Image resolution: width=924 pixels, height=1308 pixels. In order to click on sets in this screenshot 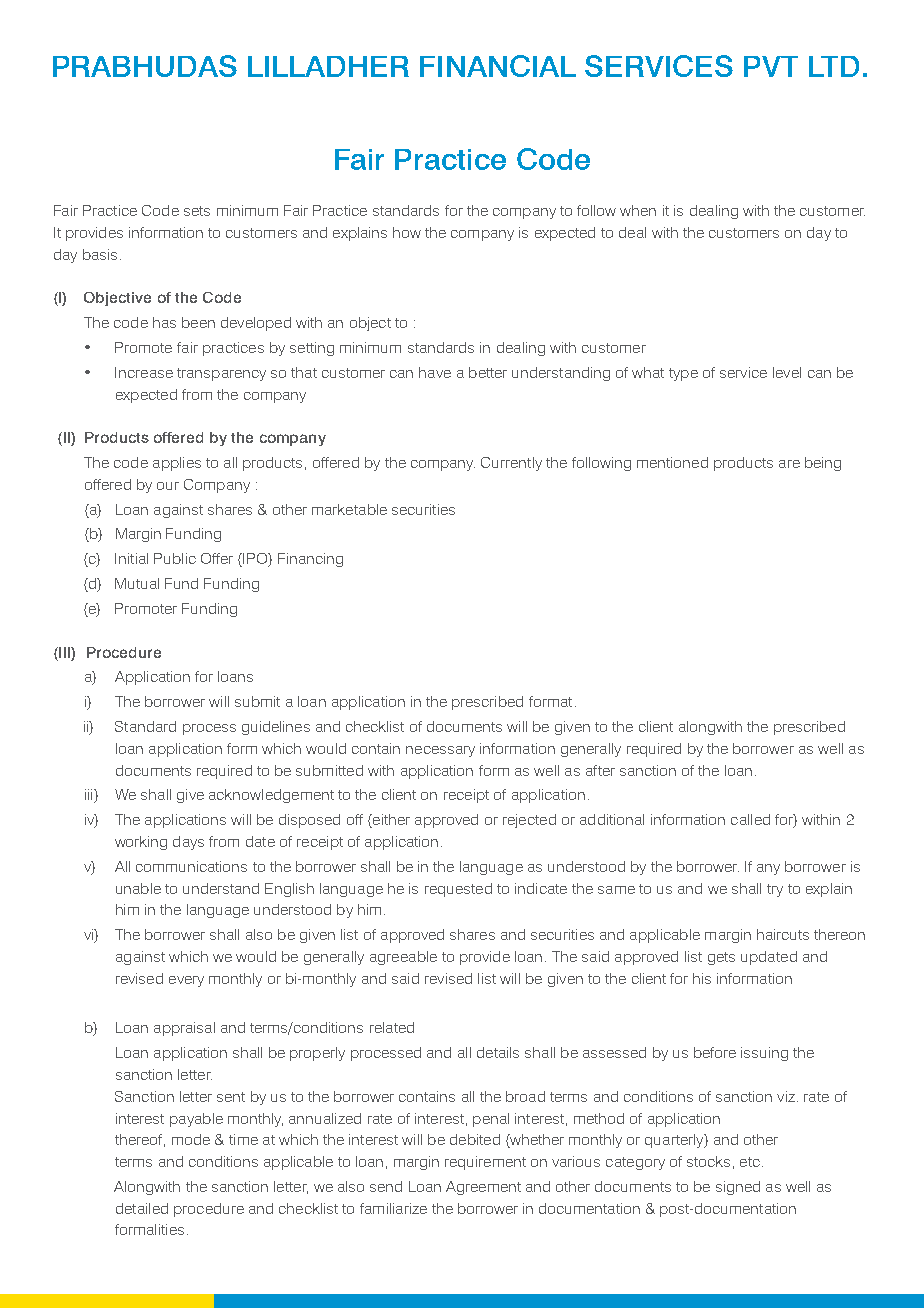, I will do `click(197, 211)`.
